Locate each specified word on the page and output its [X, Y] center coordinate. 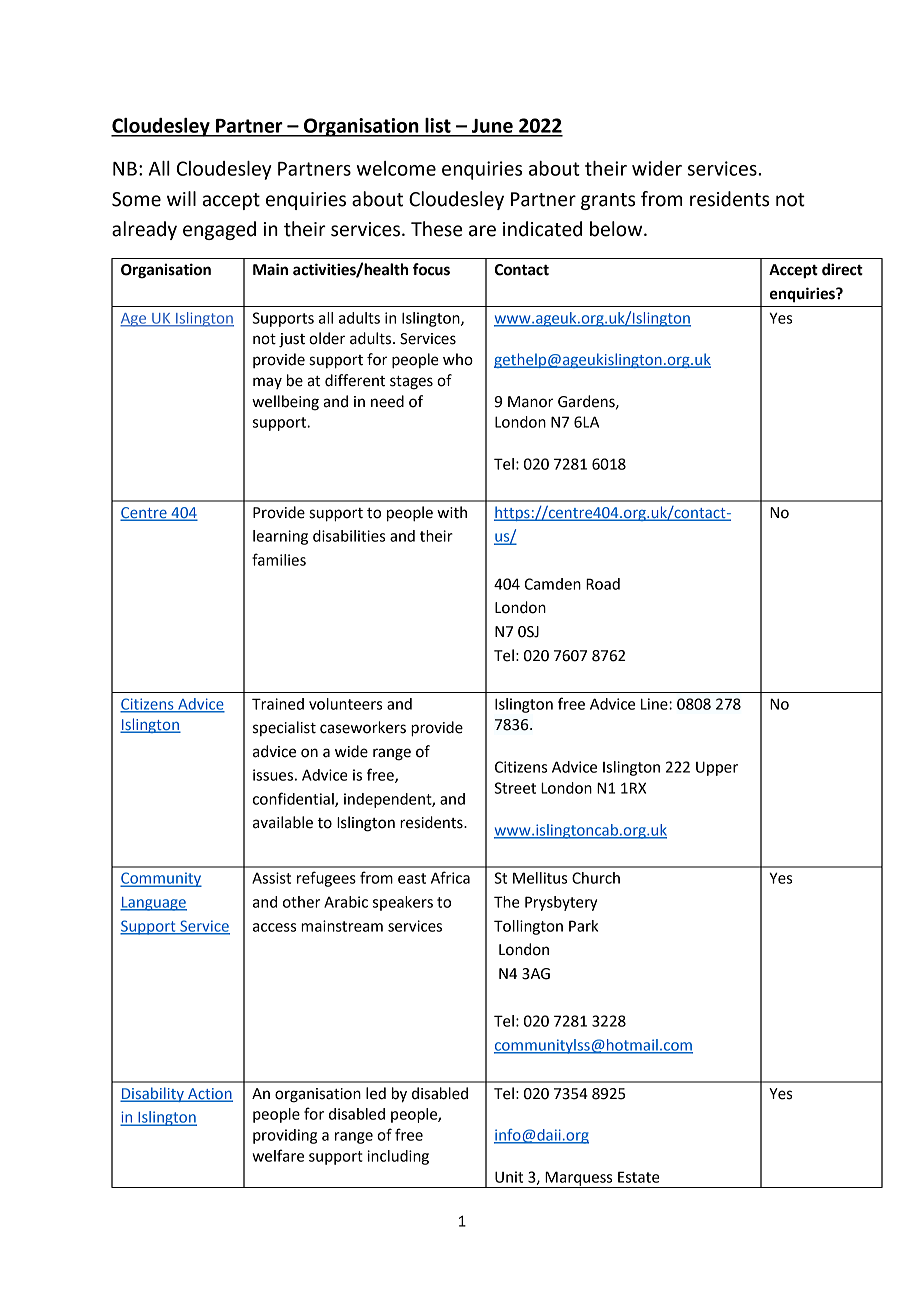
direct [842, 269]
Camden [552, 584]
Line [655, 704]
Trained [278, 704]
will [181, 198]
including [398, 1157]
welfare [278, 1155]
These [436, 229]
